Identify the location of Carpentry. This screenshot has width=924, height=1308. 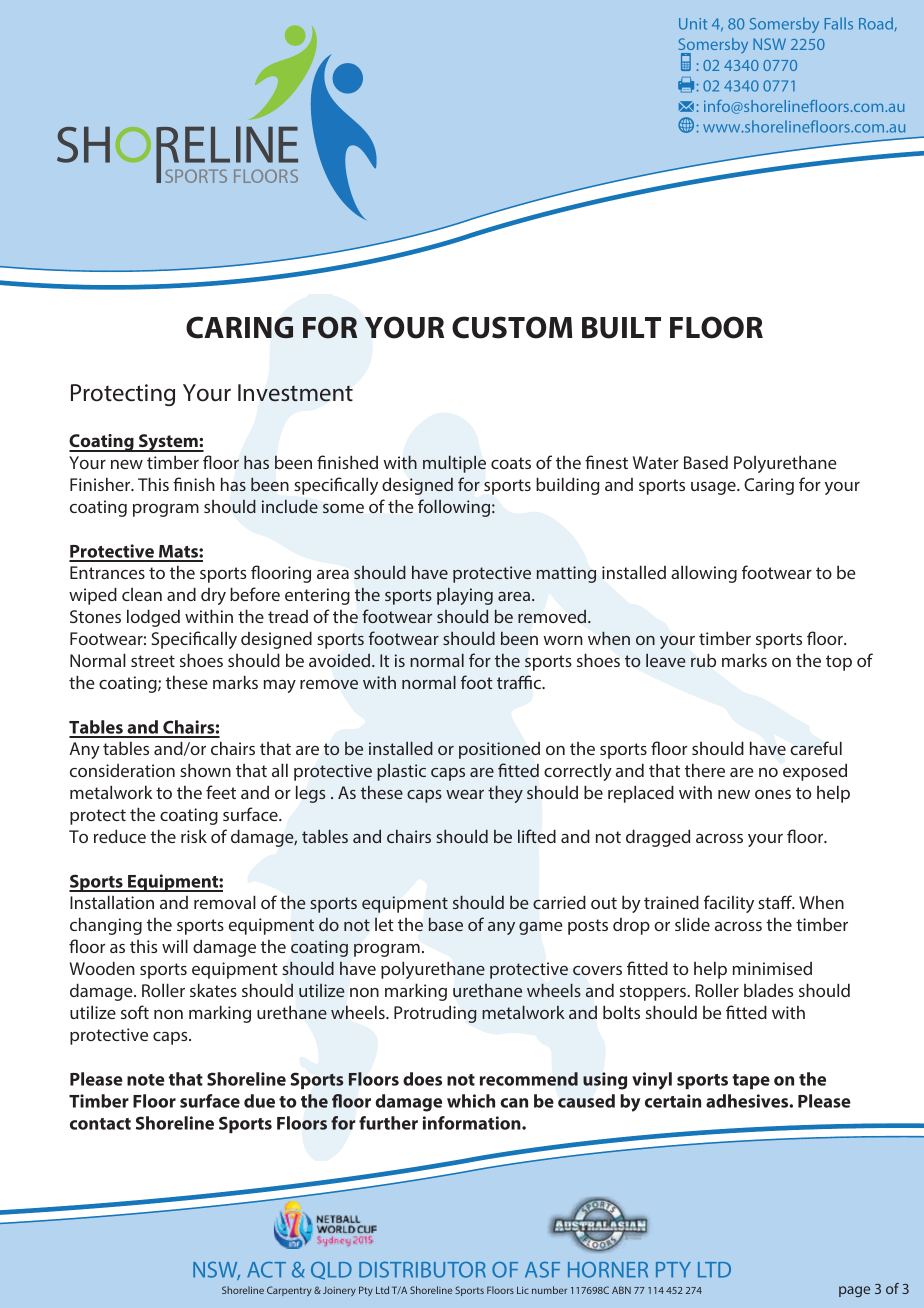
(289, 1291).
